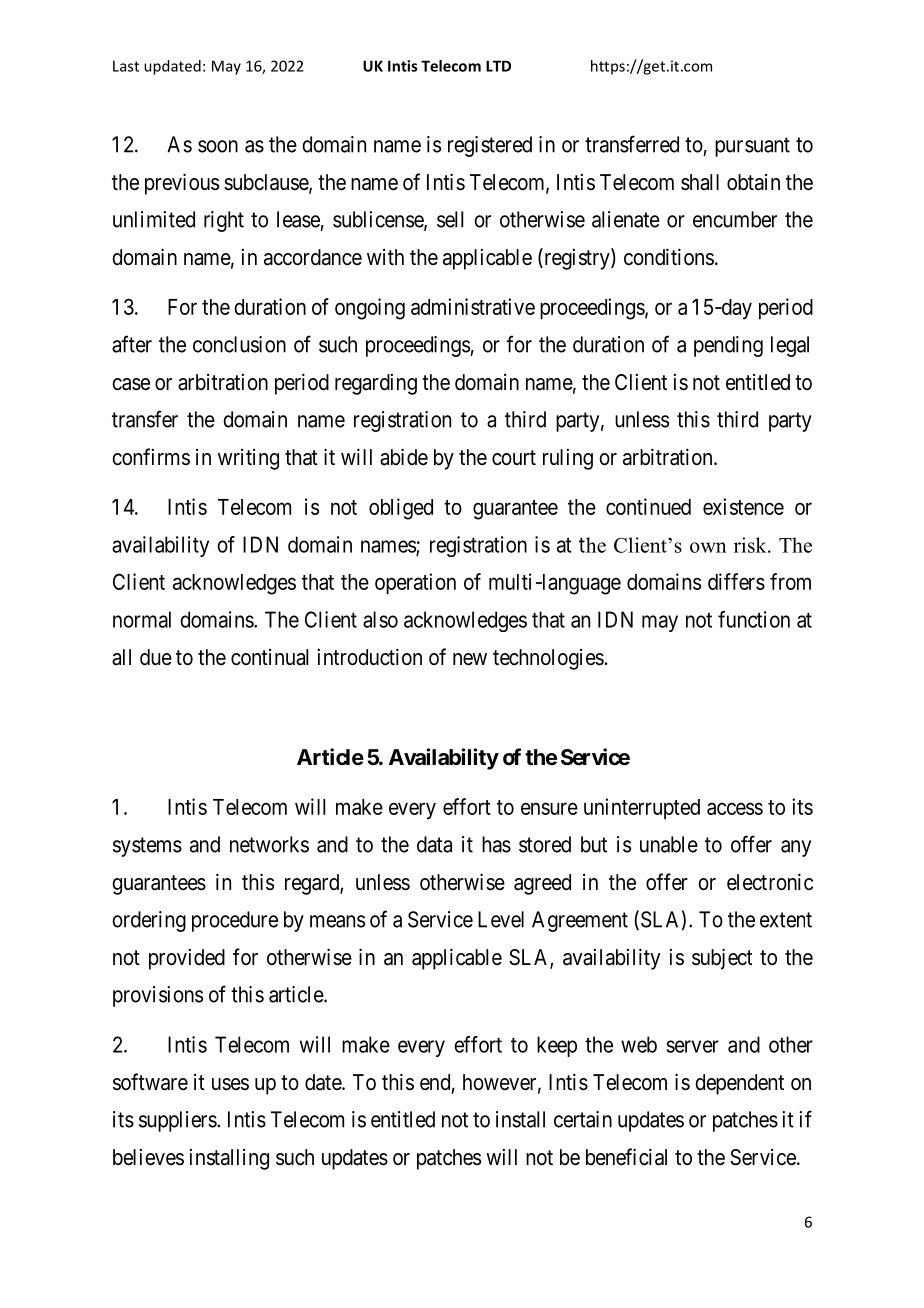  I want to click on pursuant, so click(752, 147).
